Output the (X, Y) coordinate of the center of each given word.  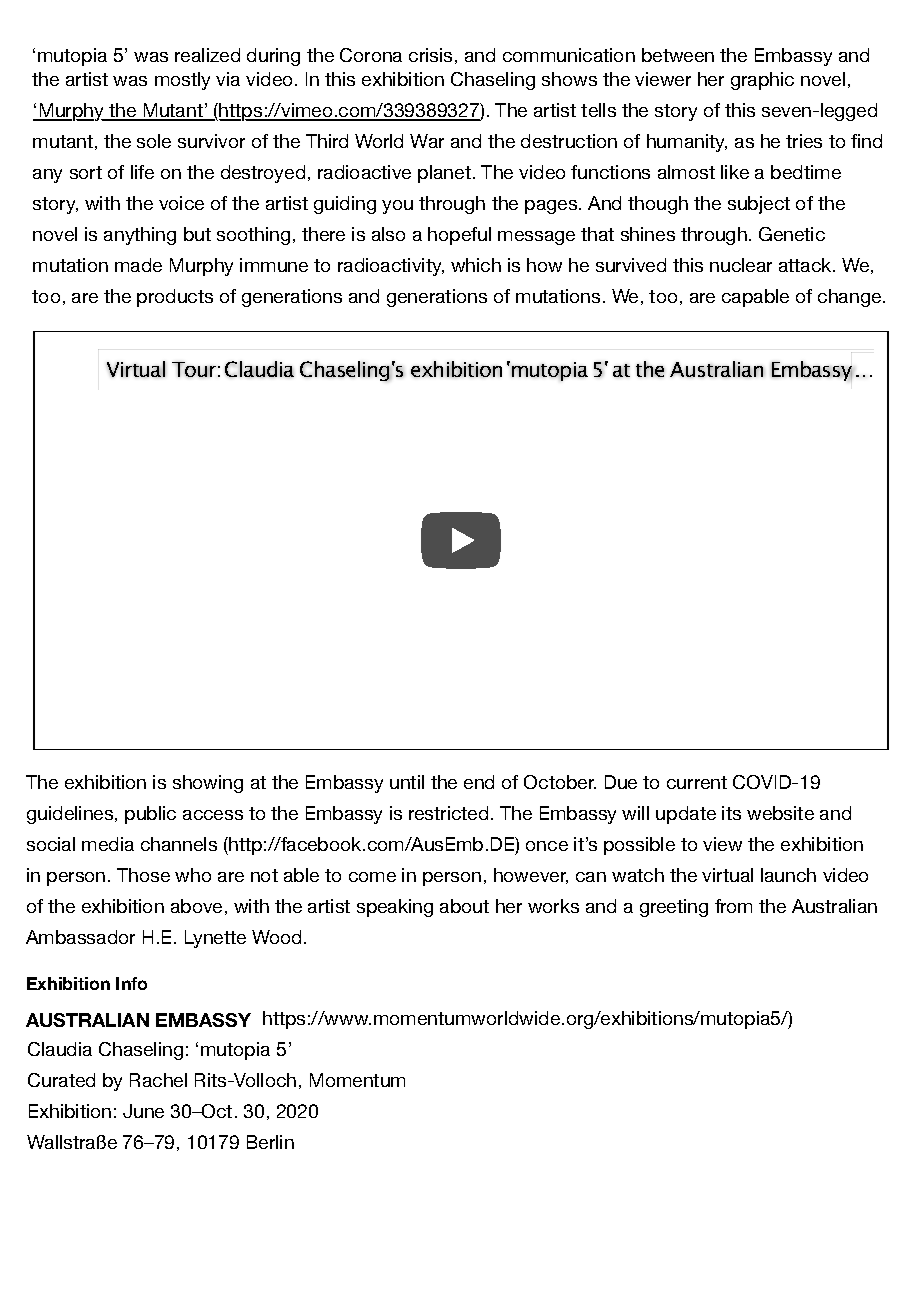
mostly (182, 81)
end (479, 782)
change (851, 298)
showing (208, 784)
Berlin (270, 1142)
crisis (430, 55)
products (175, 298)
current (697, 782)
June (143, 1111)
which (476, 265)
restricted (448, 813)
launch (788, 875)
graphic (762, 81)
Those (143, 875)
